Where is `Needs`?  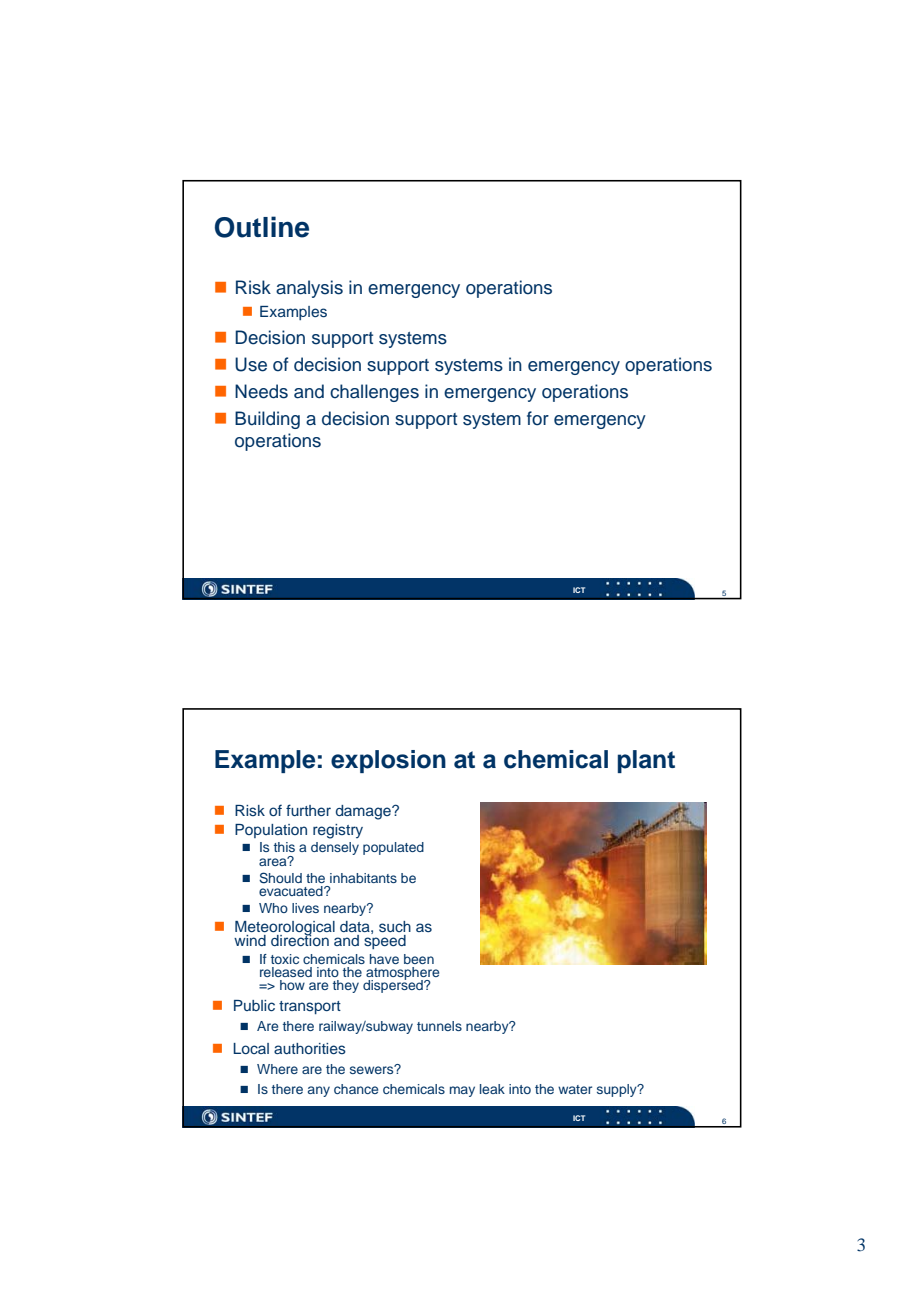 Needs is located at coordinates (261, 391).
